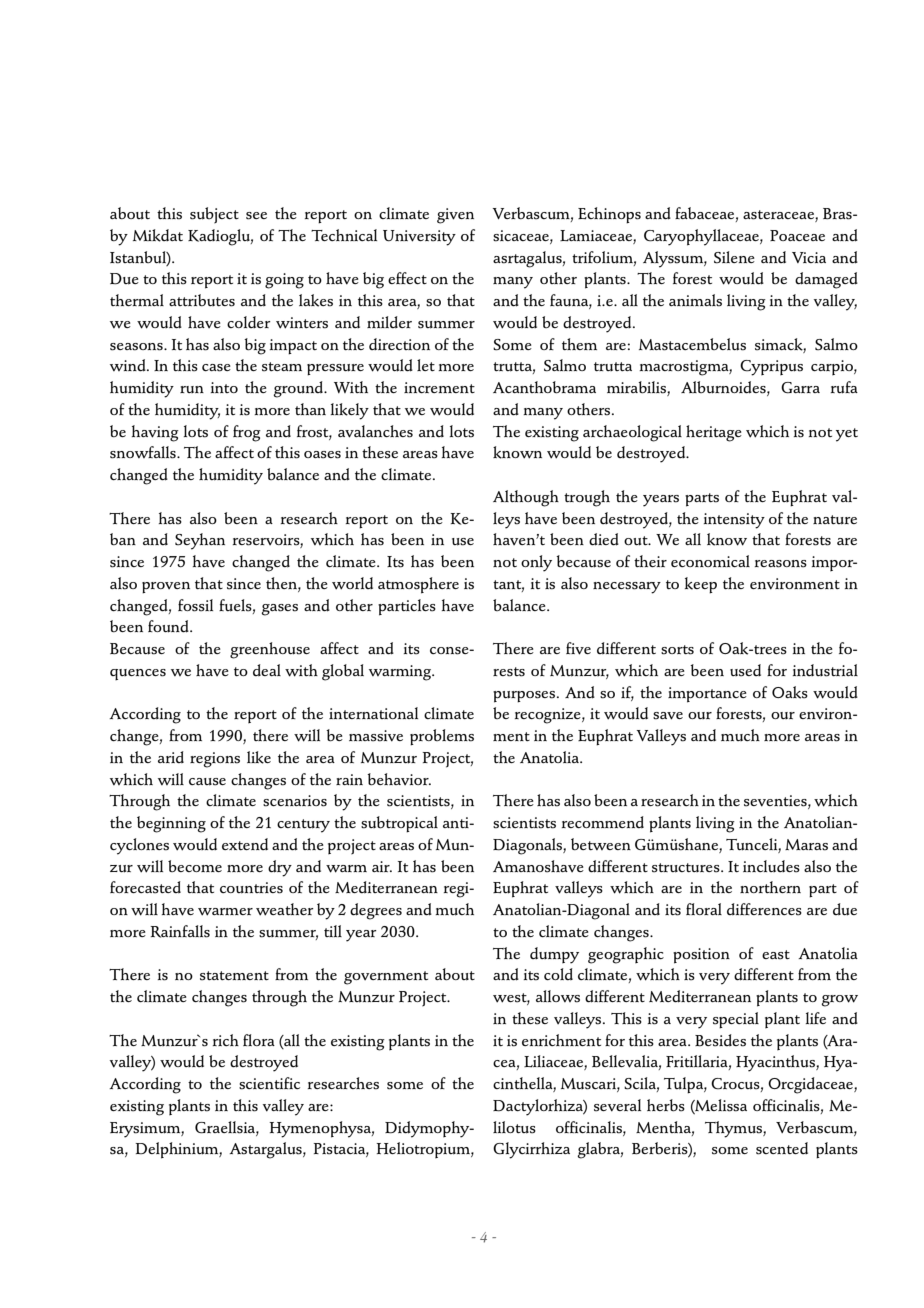 The height and width of the image is (1308, 924). Describe the element at coordinates (797, 235) in the image. I see `Poaceae` at that location.
